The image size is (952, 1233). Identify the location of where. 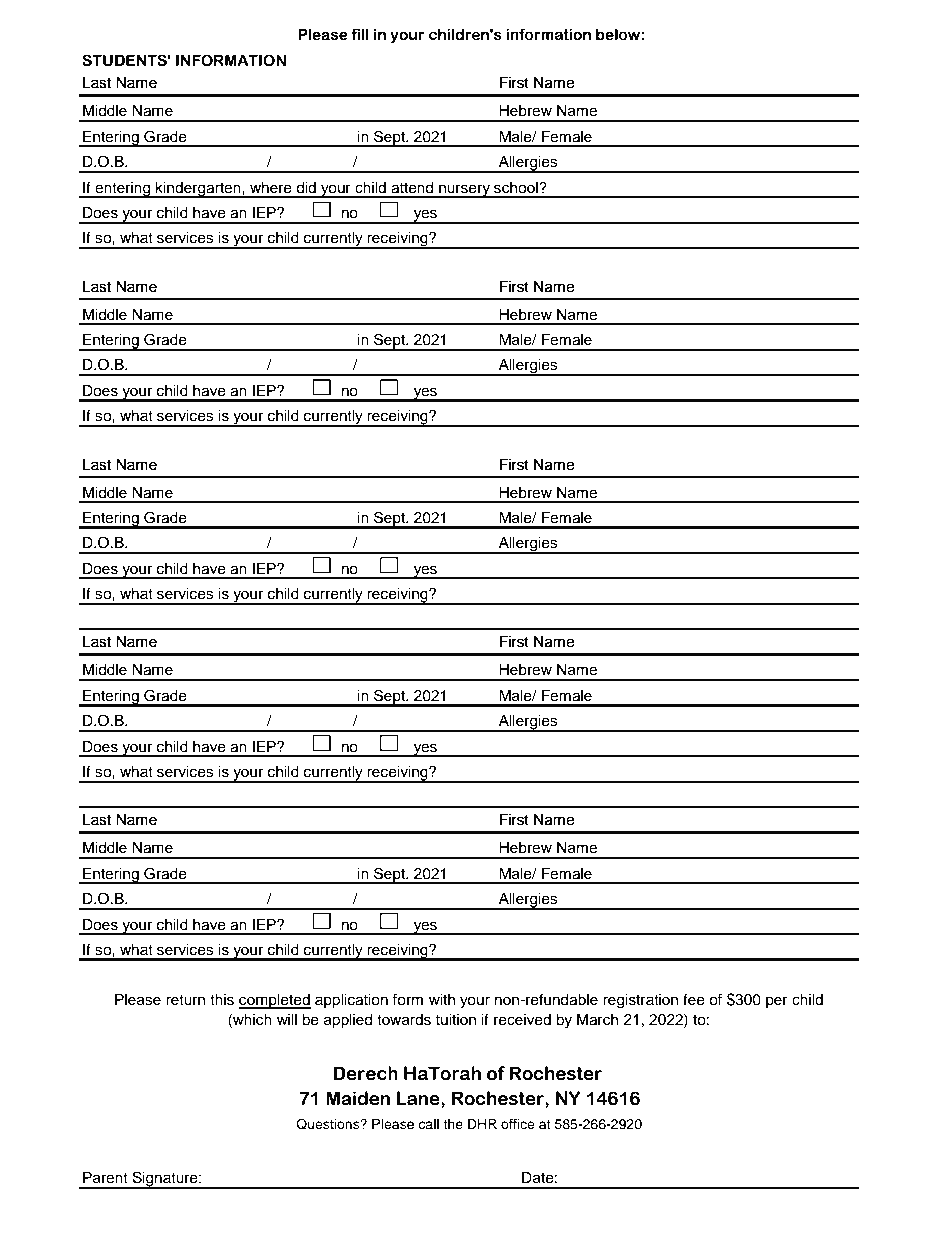
(271, 188).
